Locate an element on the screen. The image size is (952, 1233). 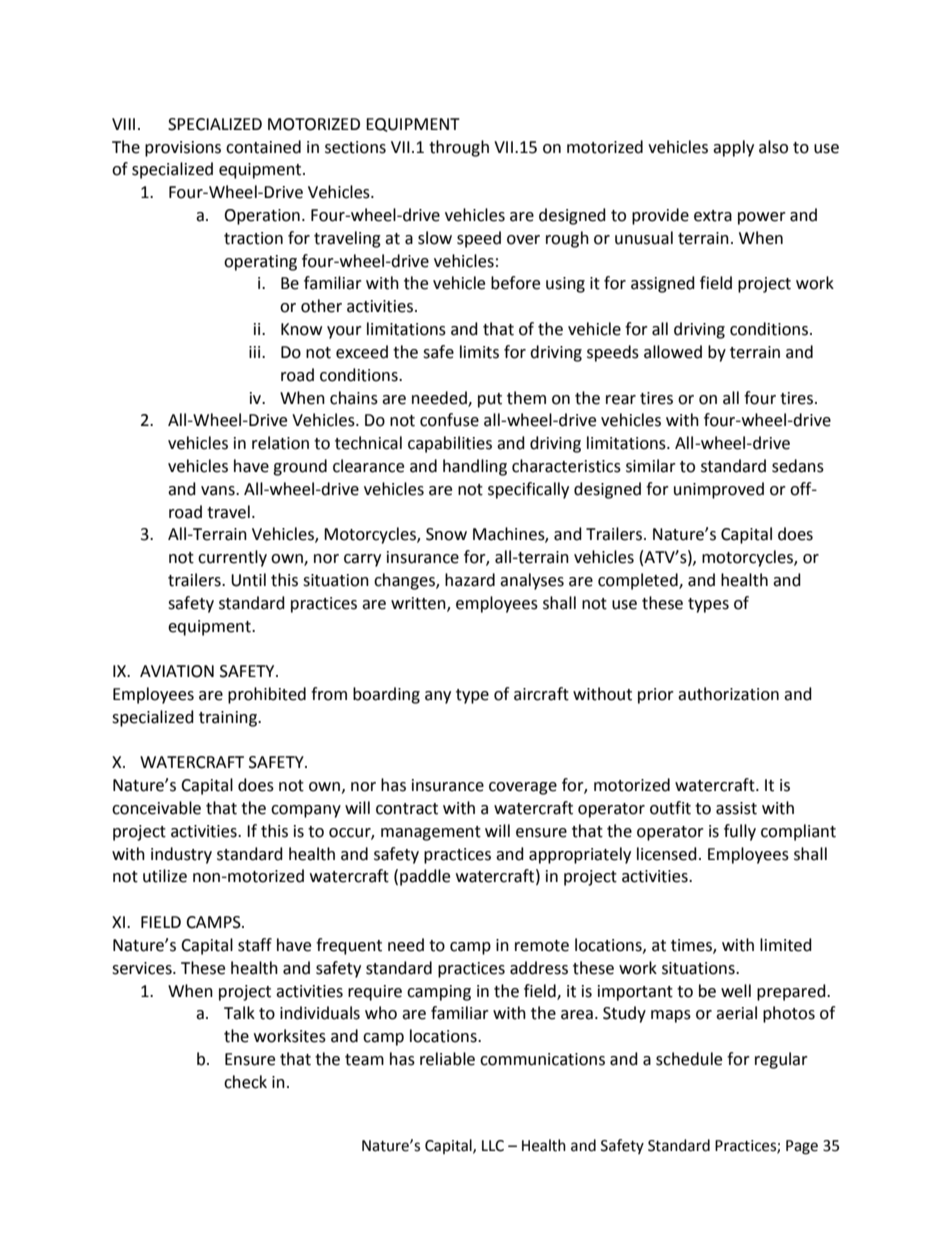
apply is located at coordinates (733, 148).
